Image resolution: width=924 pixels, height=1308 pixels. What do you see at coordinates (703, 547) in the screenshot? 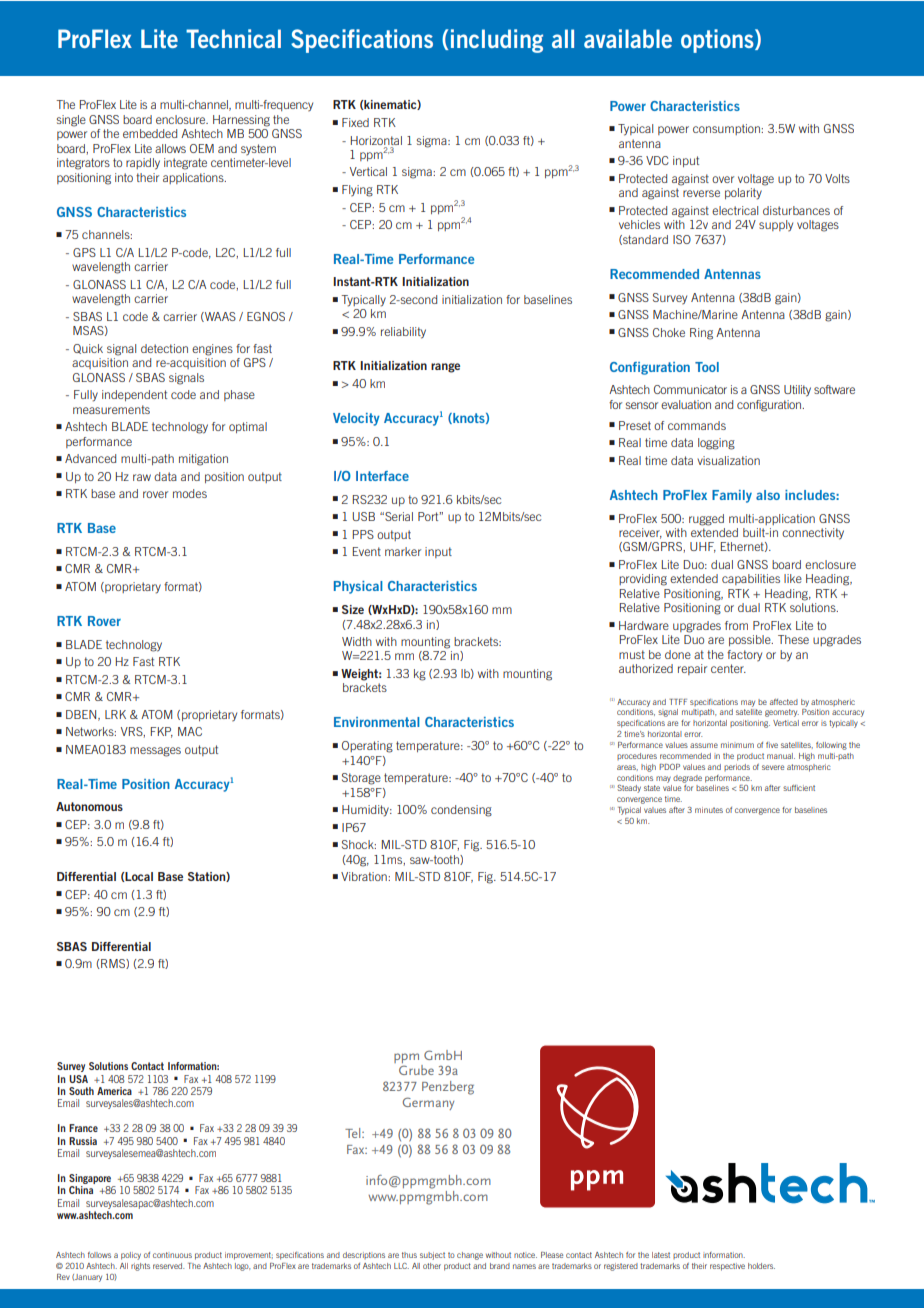
I see `UHF` at bounding box center [703, 547].
